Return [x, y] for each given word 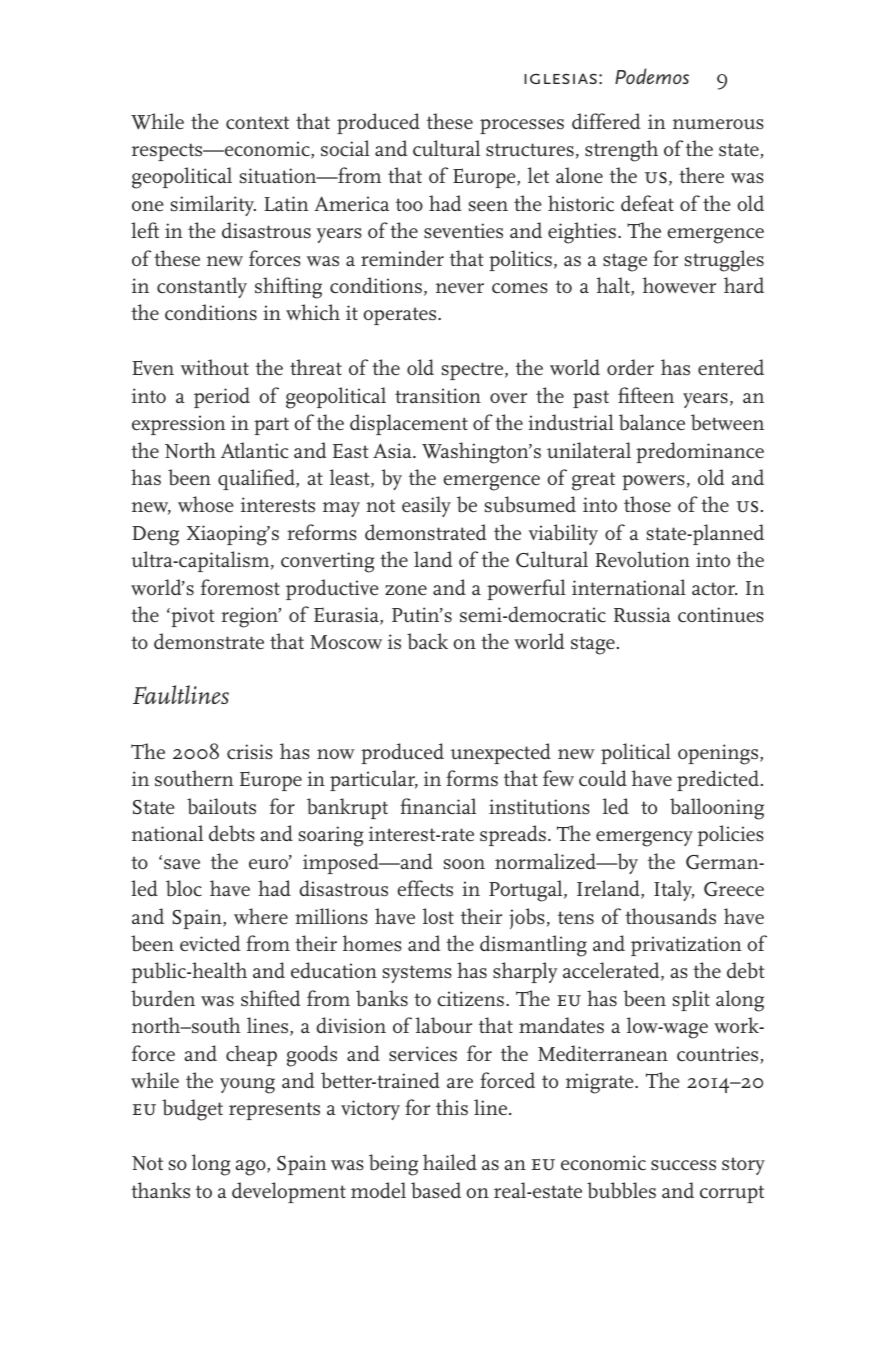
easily [426, 506]
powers [653, 482]
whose [205, 504]
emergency [644, 839]
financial [438, 806]
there [701, 175]
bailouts [221, 806]
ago [252, 1168]
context [257, 123]
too [409, 204]
